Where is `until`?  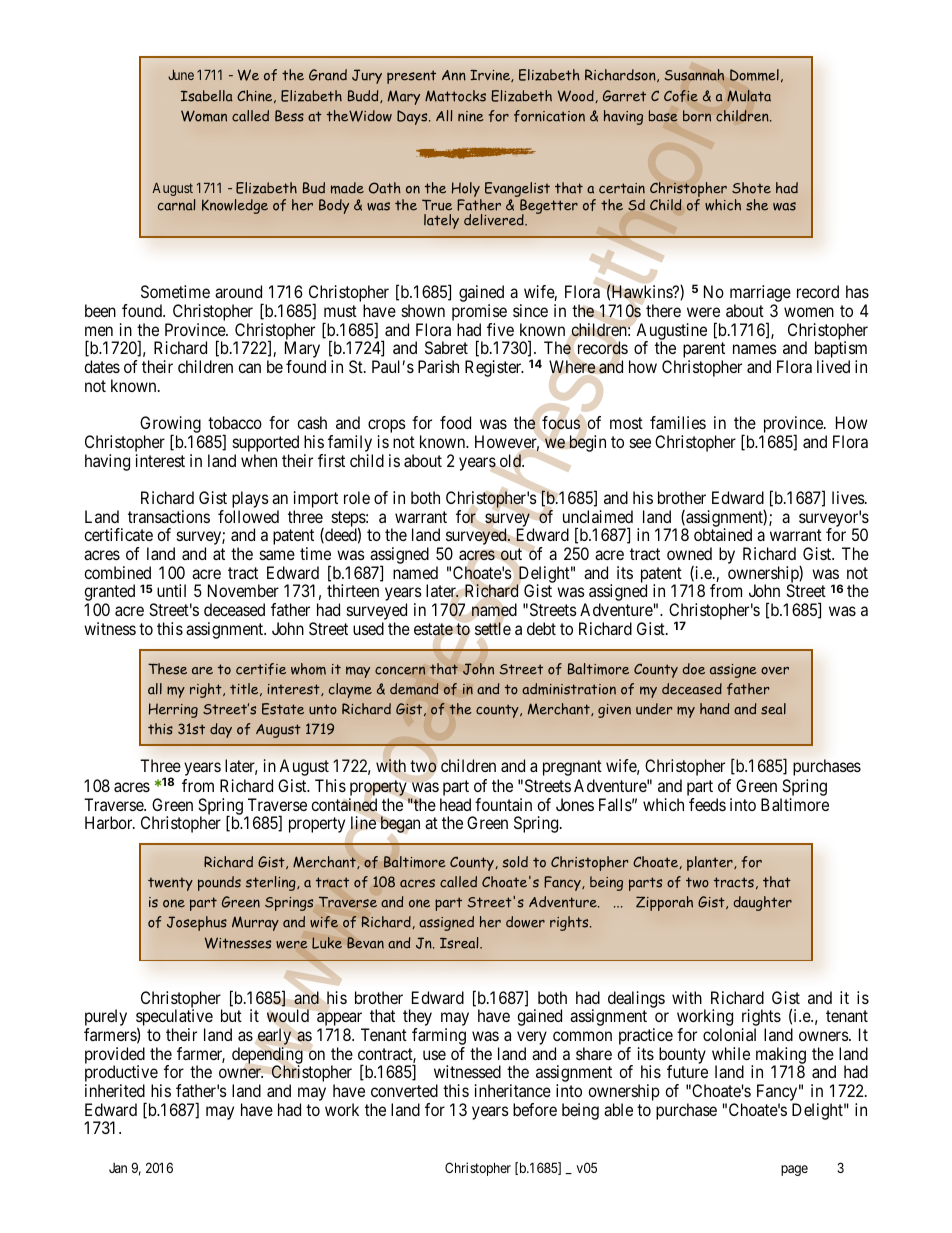
until is located at coordinates (171, 590).
